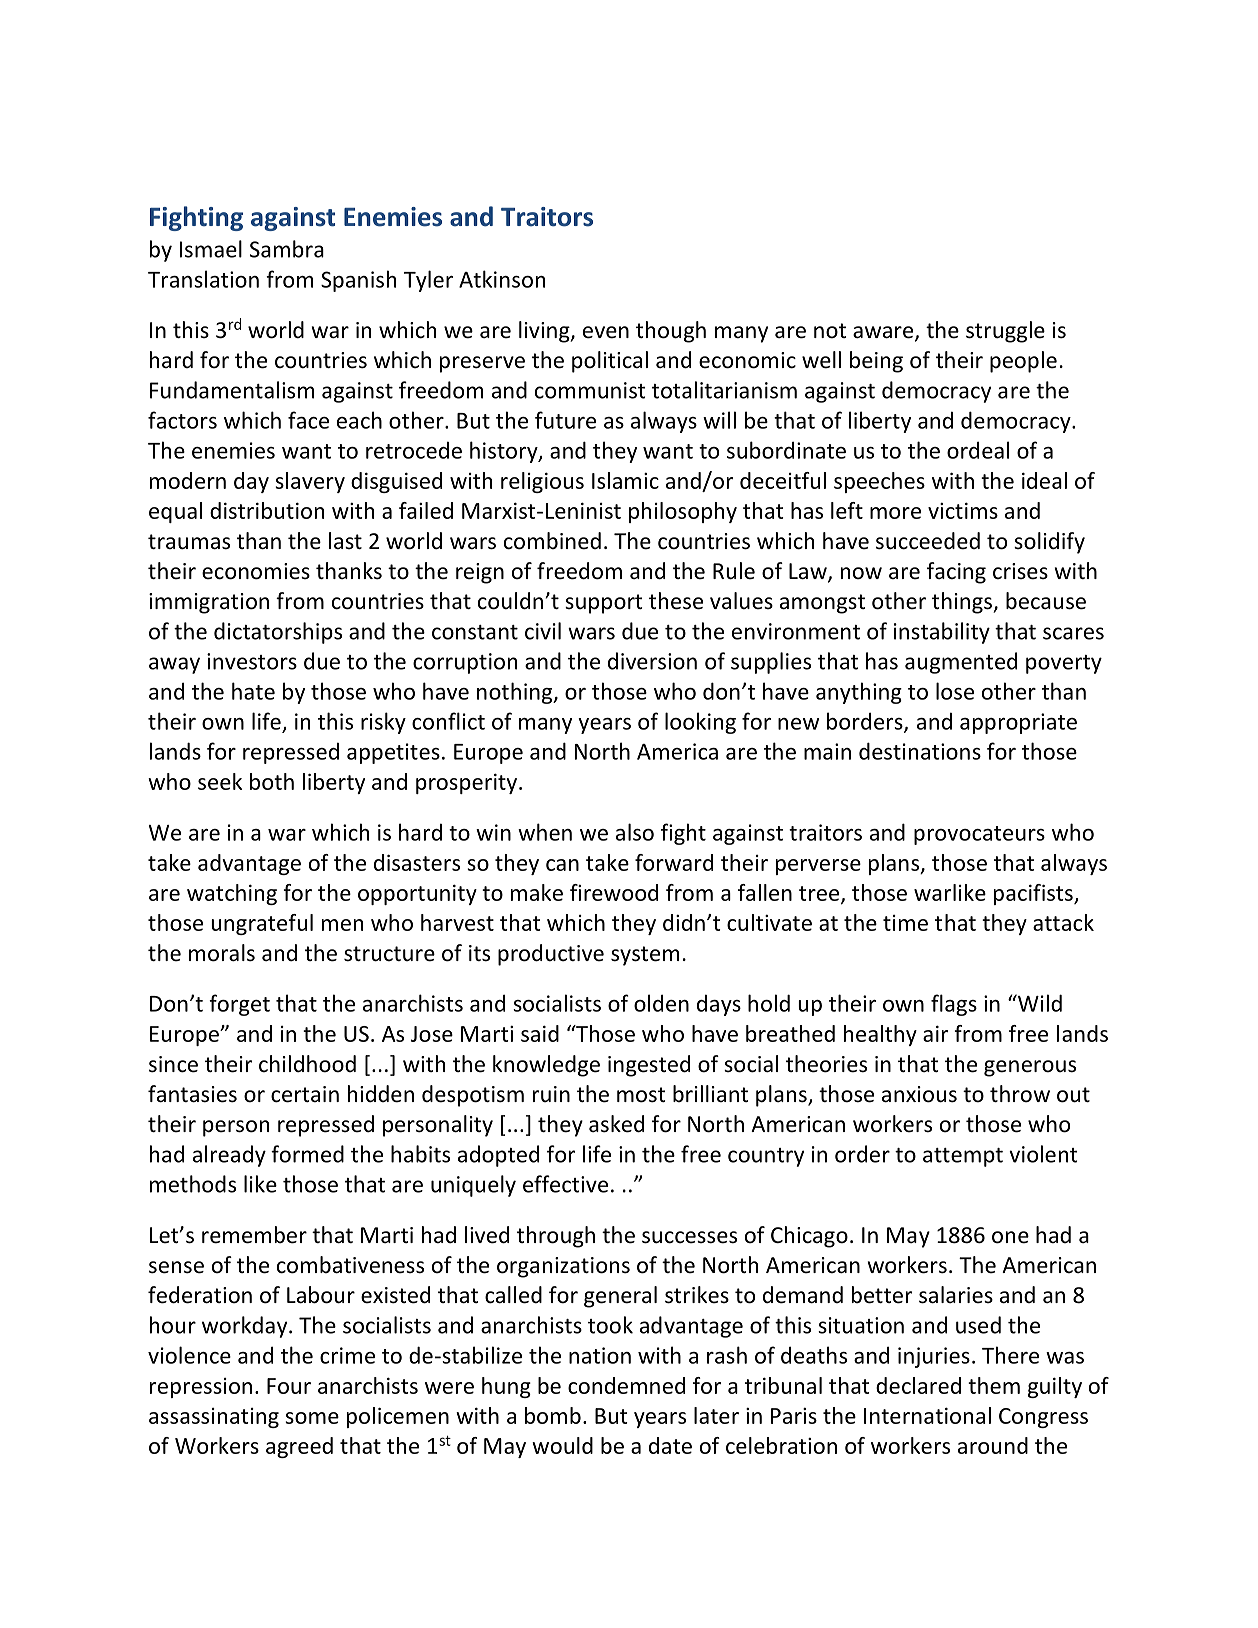  I want to click on even, so click(606, 332).
